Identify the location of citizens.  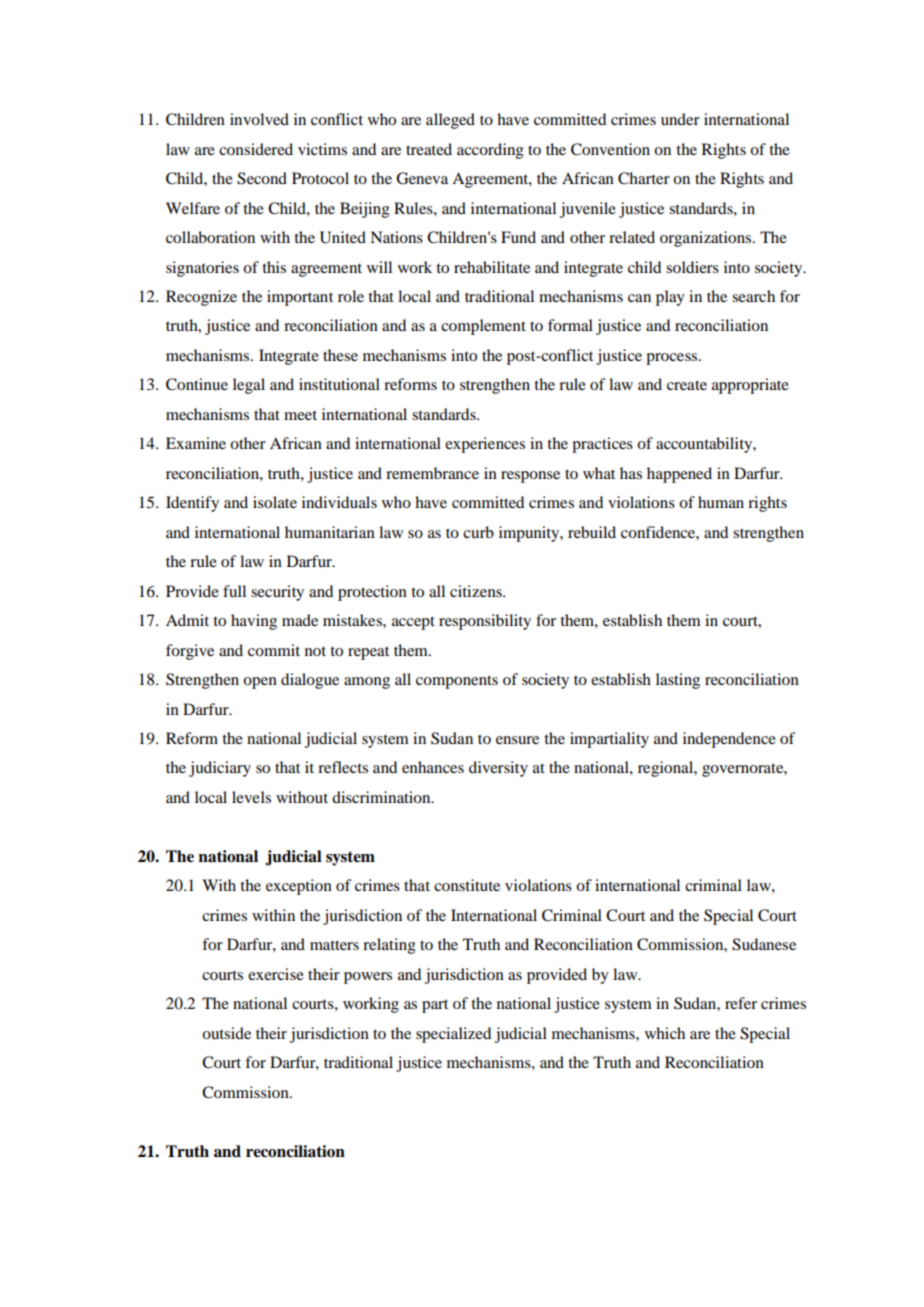
(477, 591).
